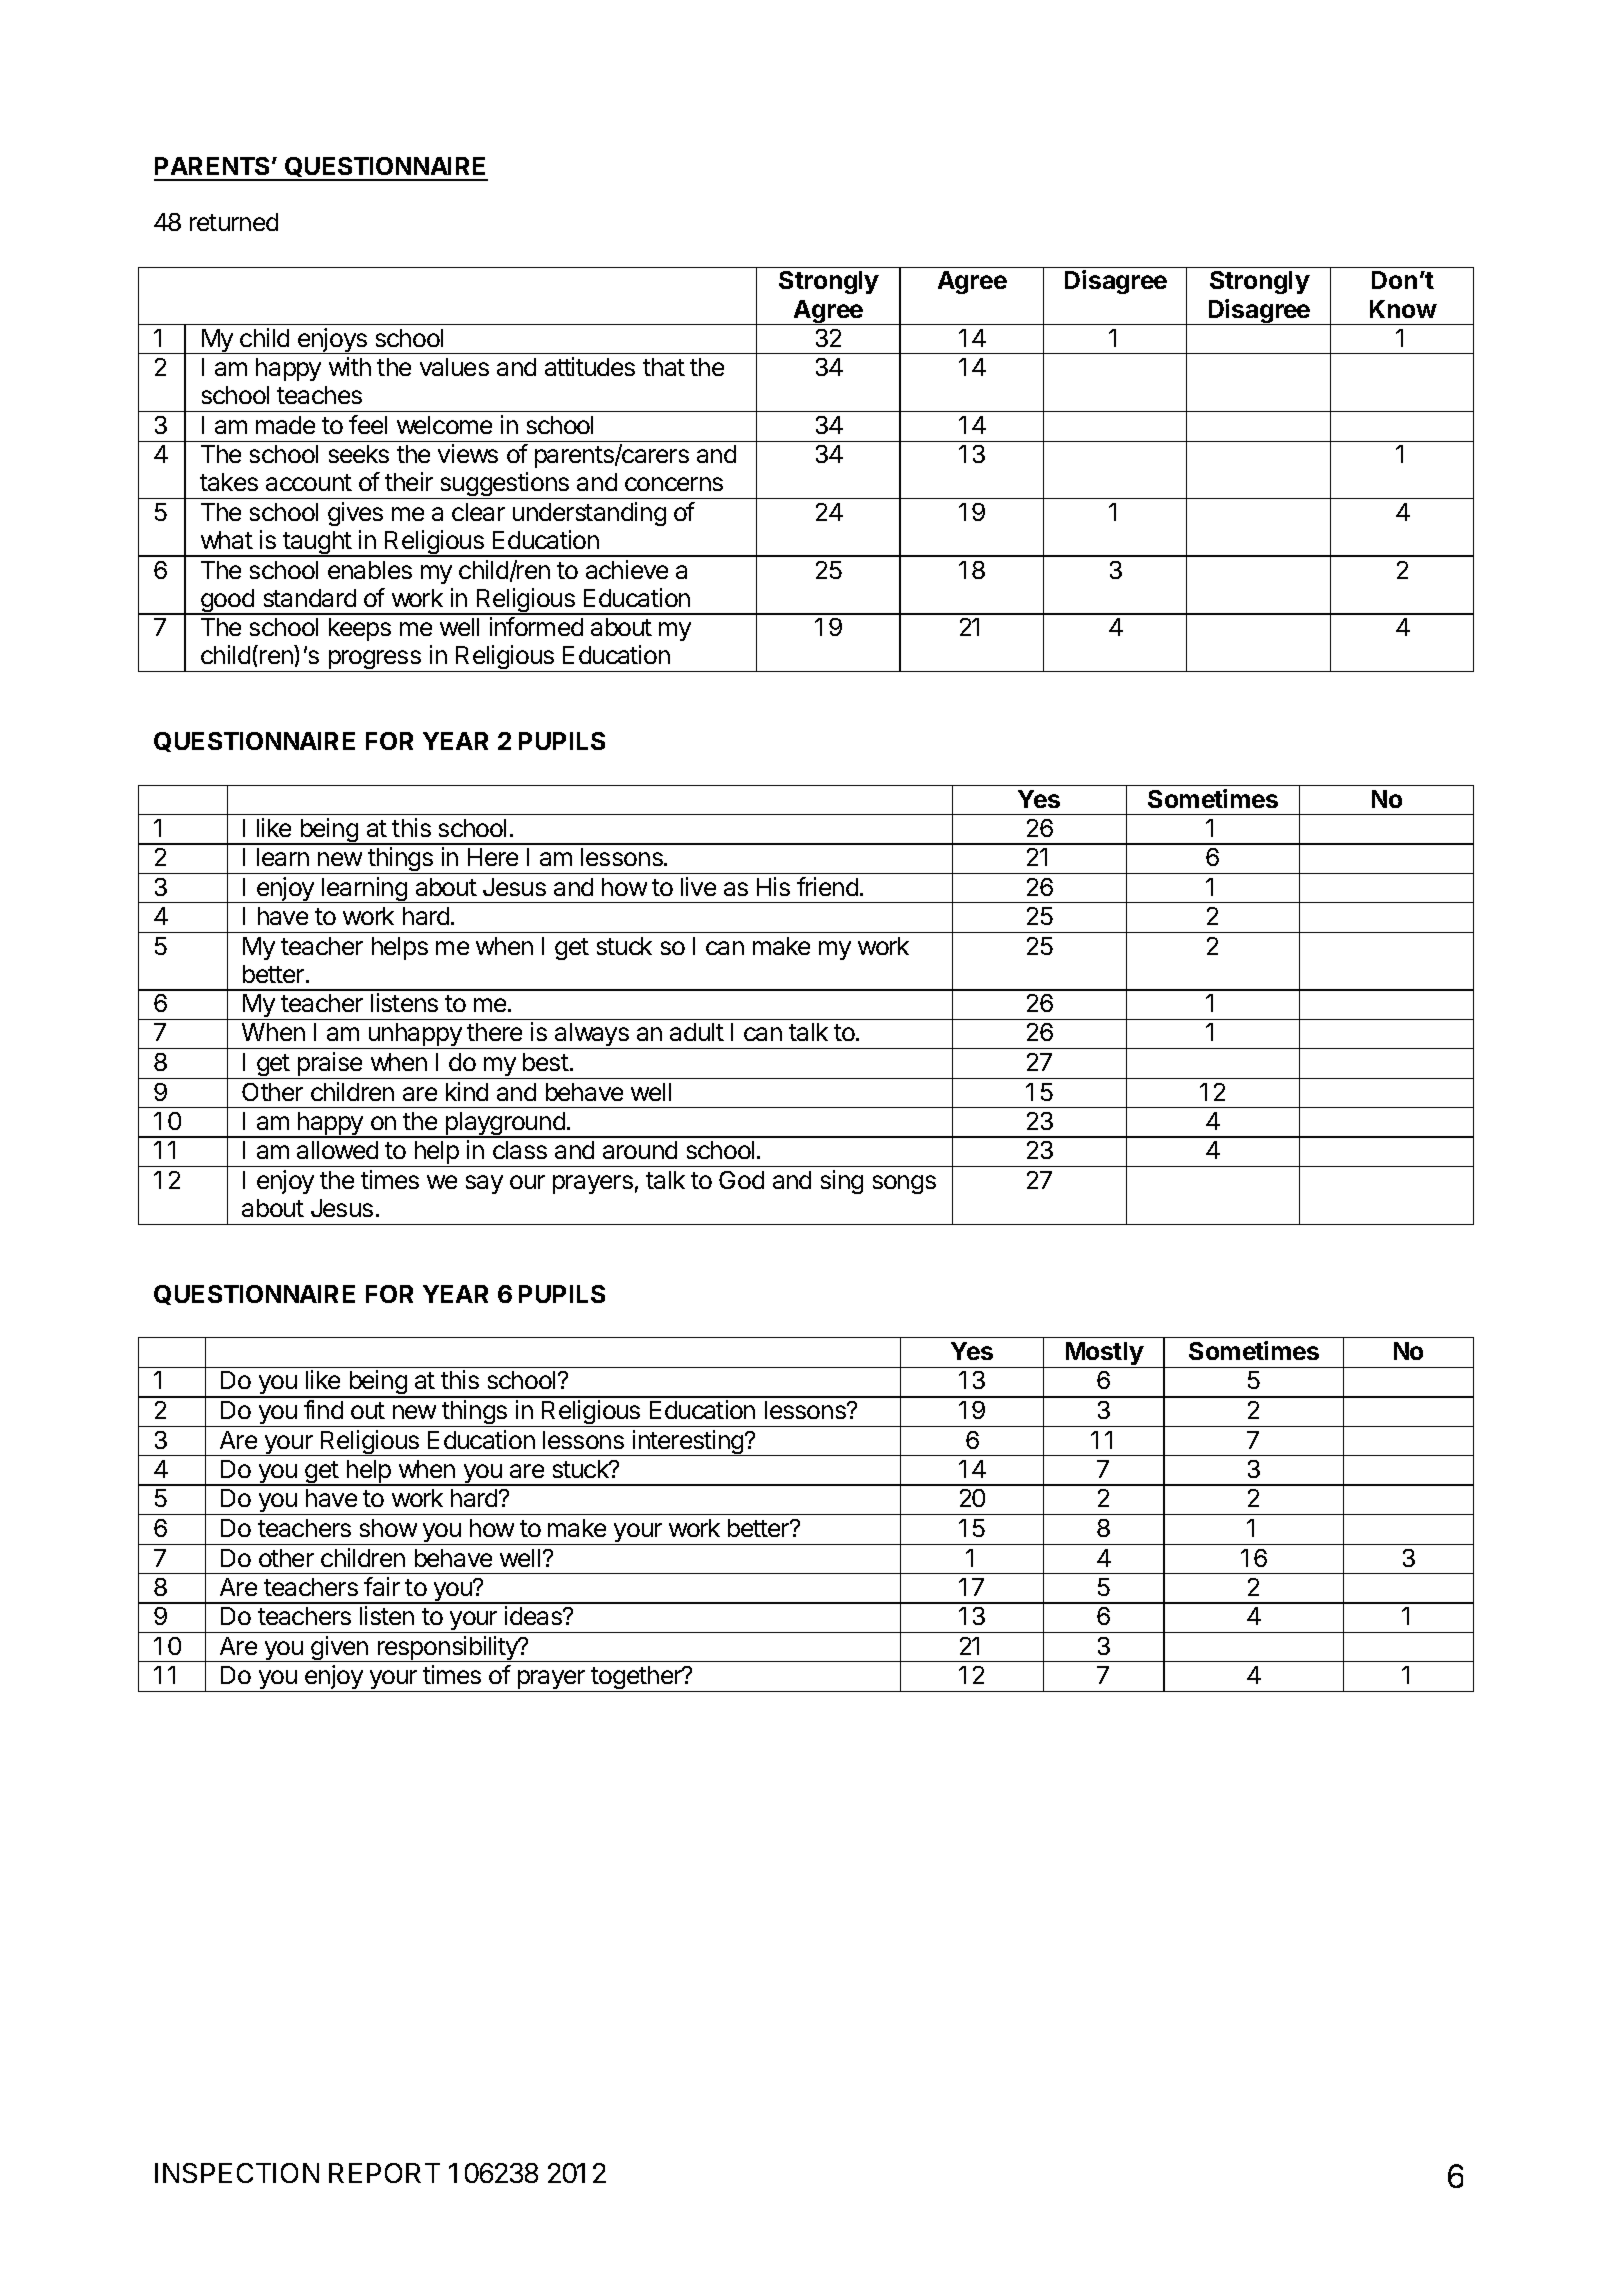  I want to click on that, so click(664, 367).
